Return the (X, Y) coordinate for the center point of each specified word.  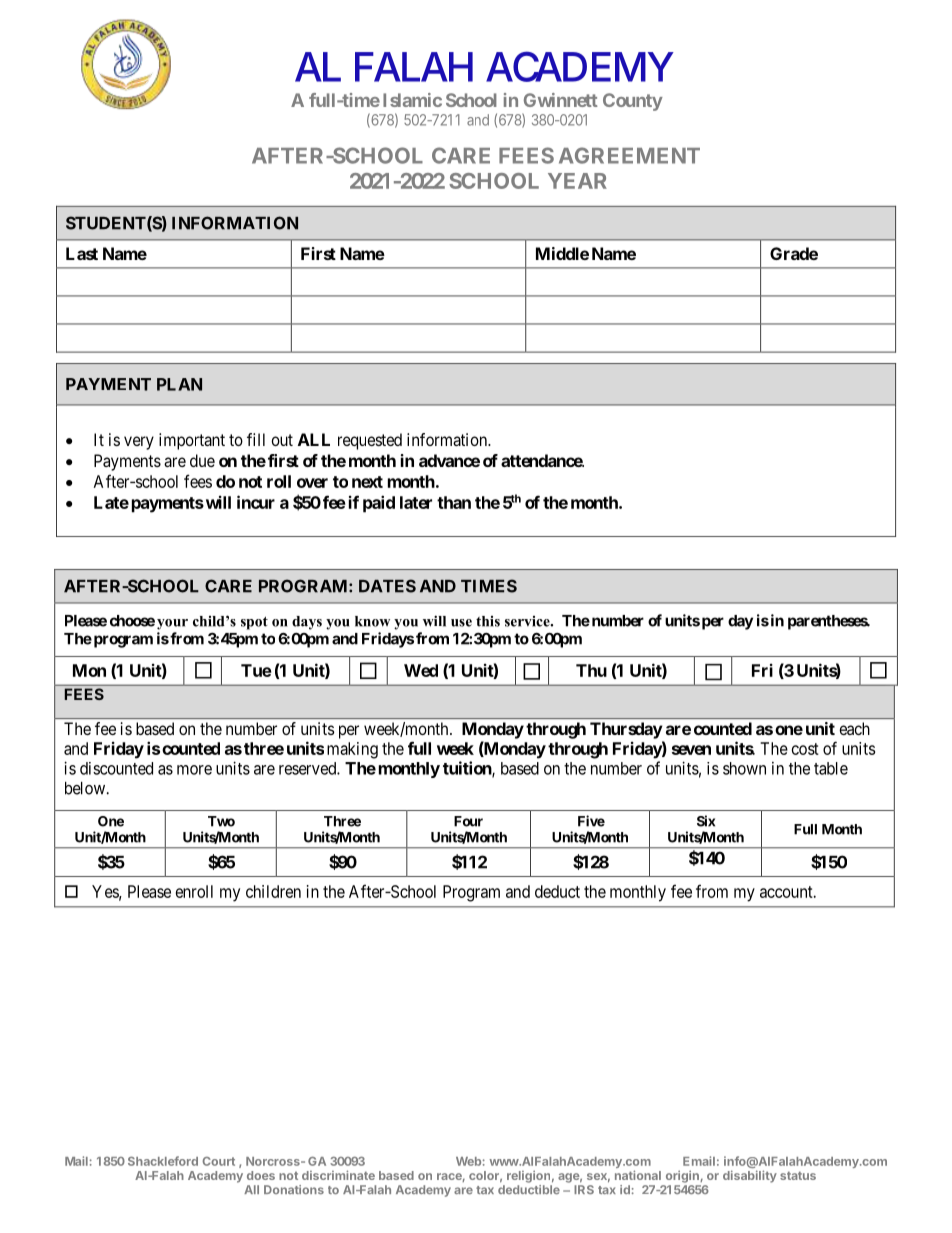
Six (706, 821)
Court (218, 1161)
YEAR (577, 181)
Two (221, 821)
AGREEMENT (629, 155)
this (488, 621)
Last (82, 253)
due (202, 460)
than (454, 502)
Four (468, 821)
